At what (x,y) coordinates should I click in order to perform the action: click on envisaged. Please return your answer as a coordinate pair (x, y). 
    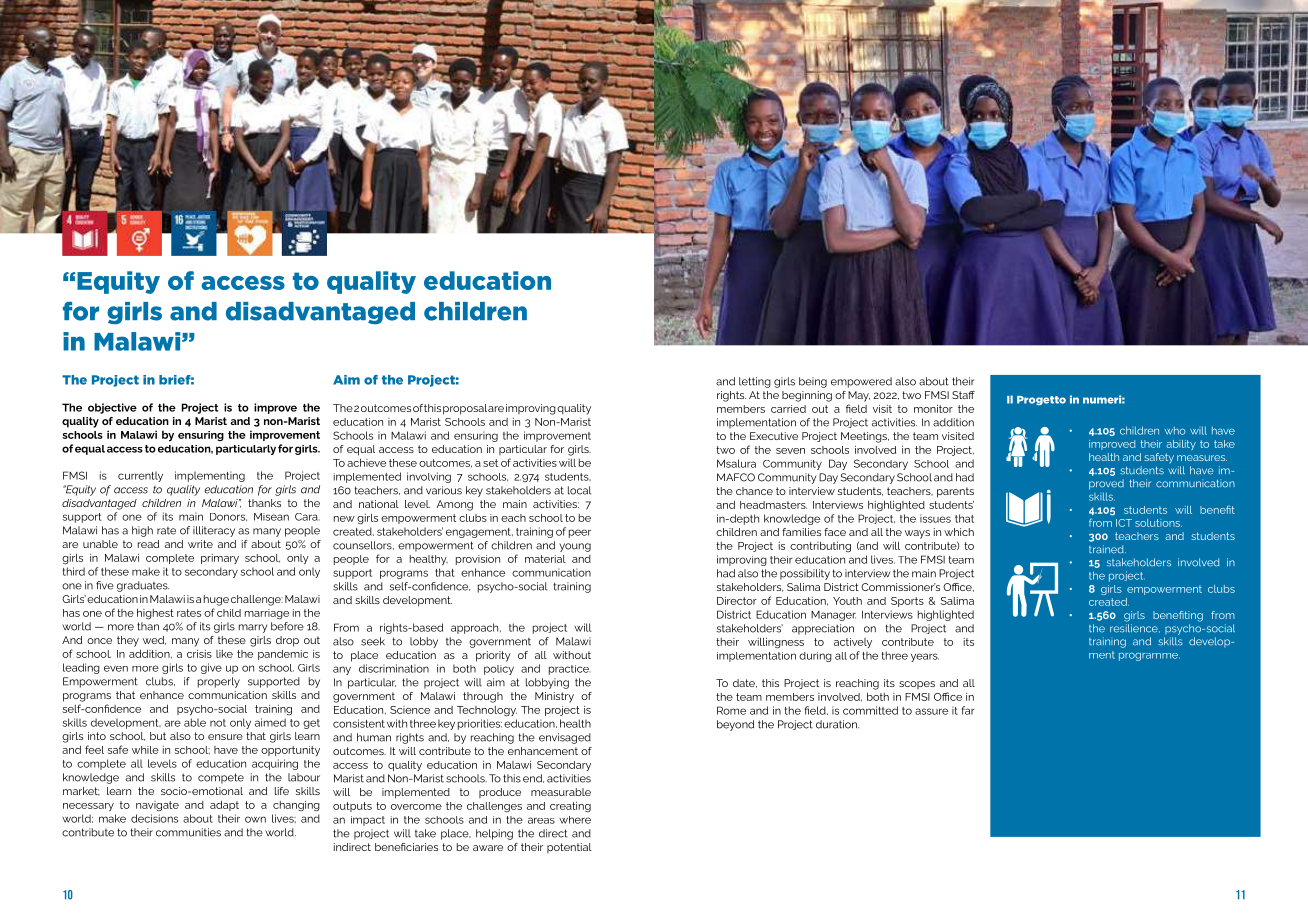
    Looking at the image, I should click on (565, 738).
